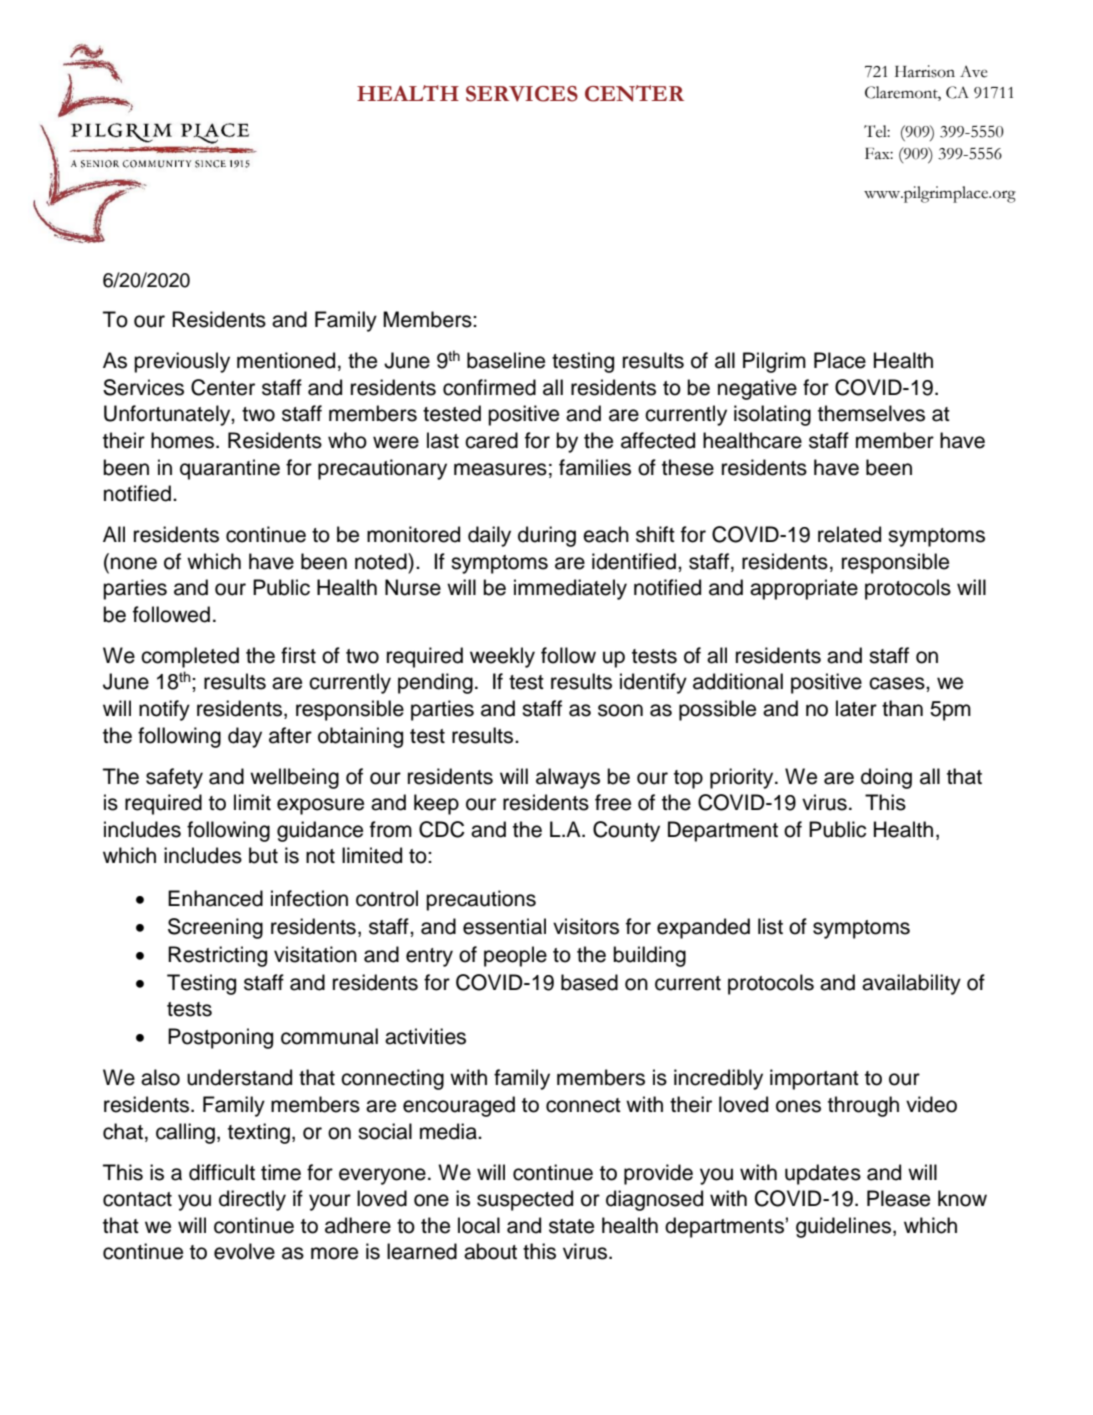  I want to click on availability, so click(911, 984).
